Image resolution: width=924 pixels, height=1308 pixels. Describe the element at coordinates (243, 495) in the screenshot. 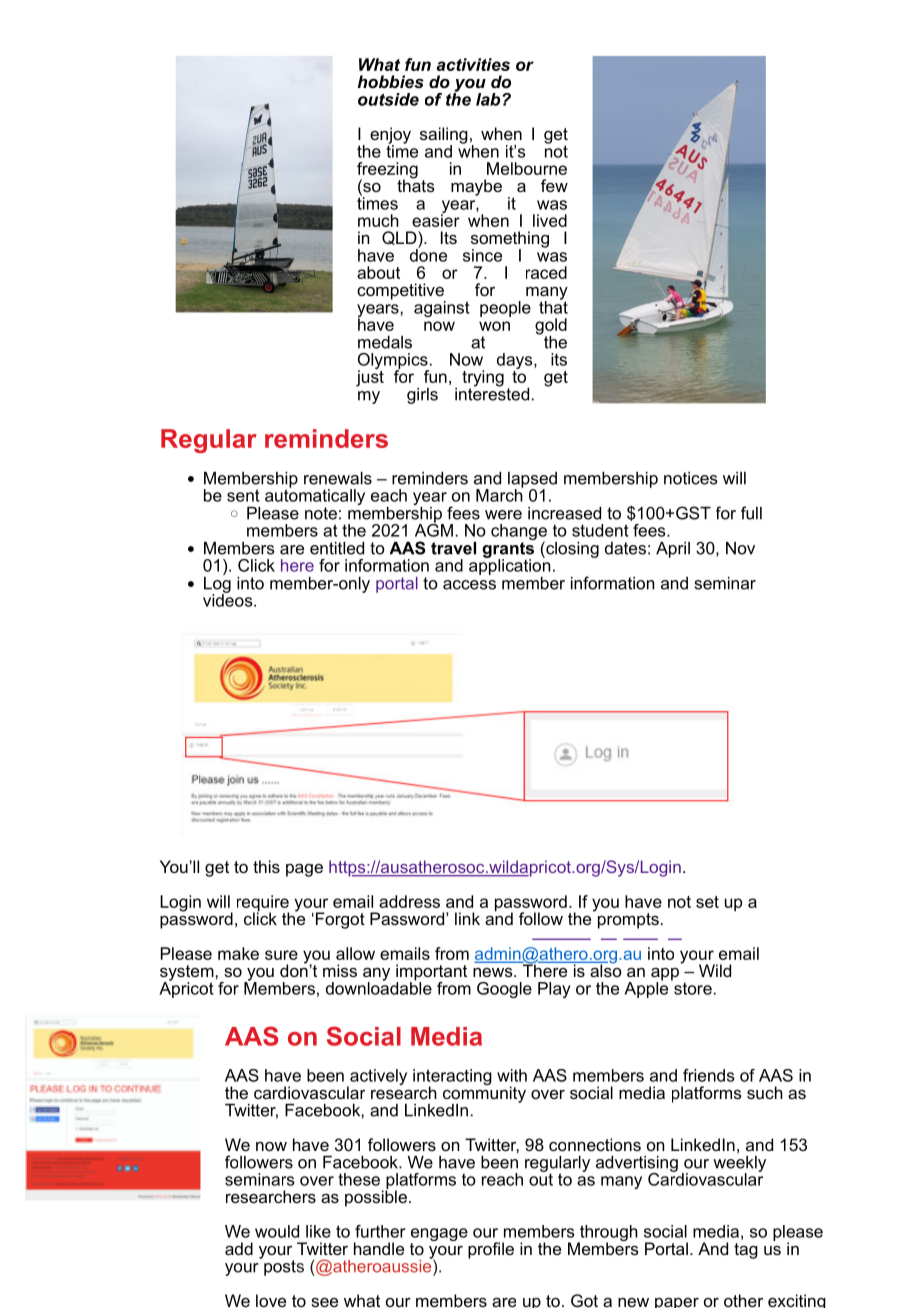

I see `sent` at that location.
